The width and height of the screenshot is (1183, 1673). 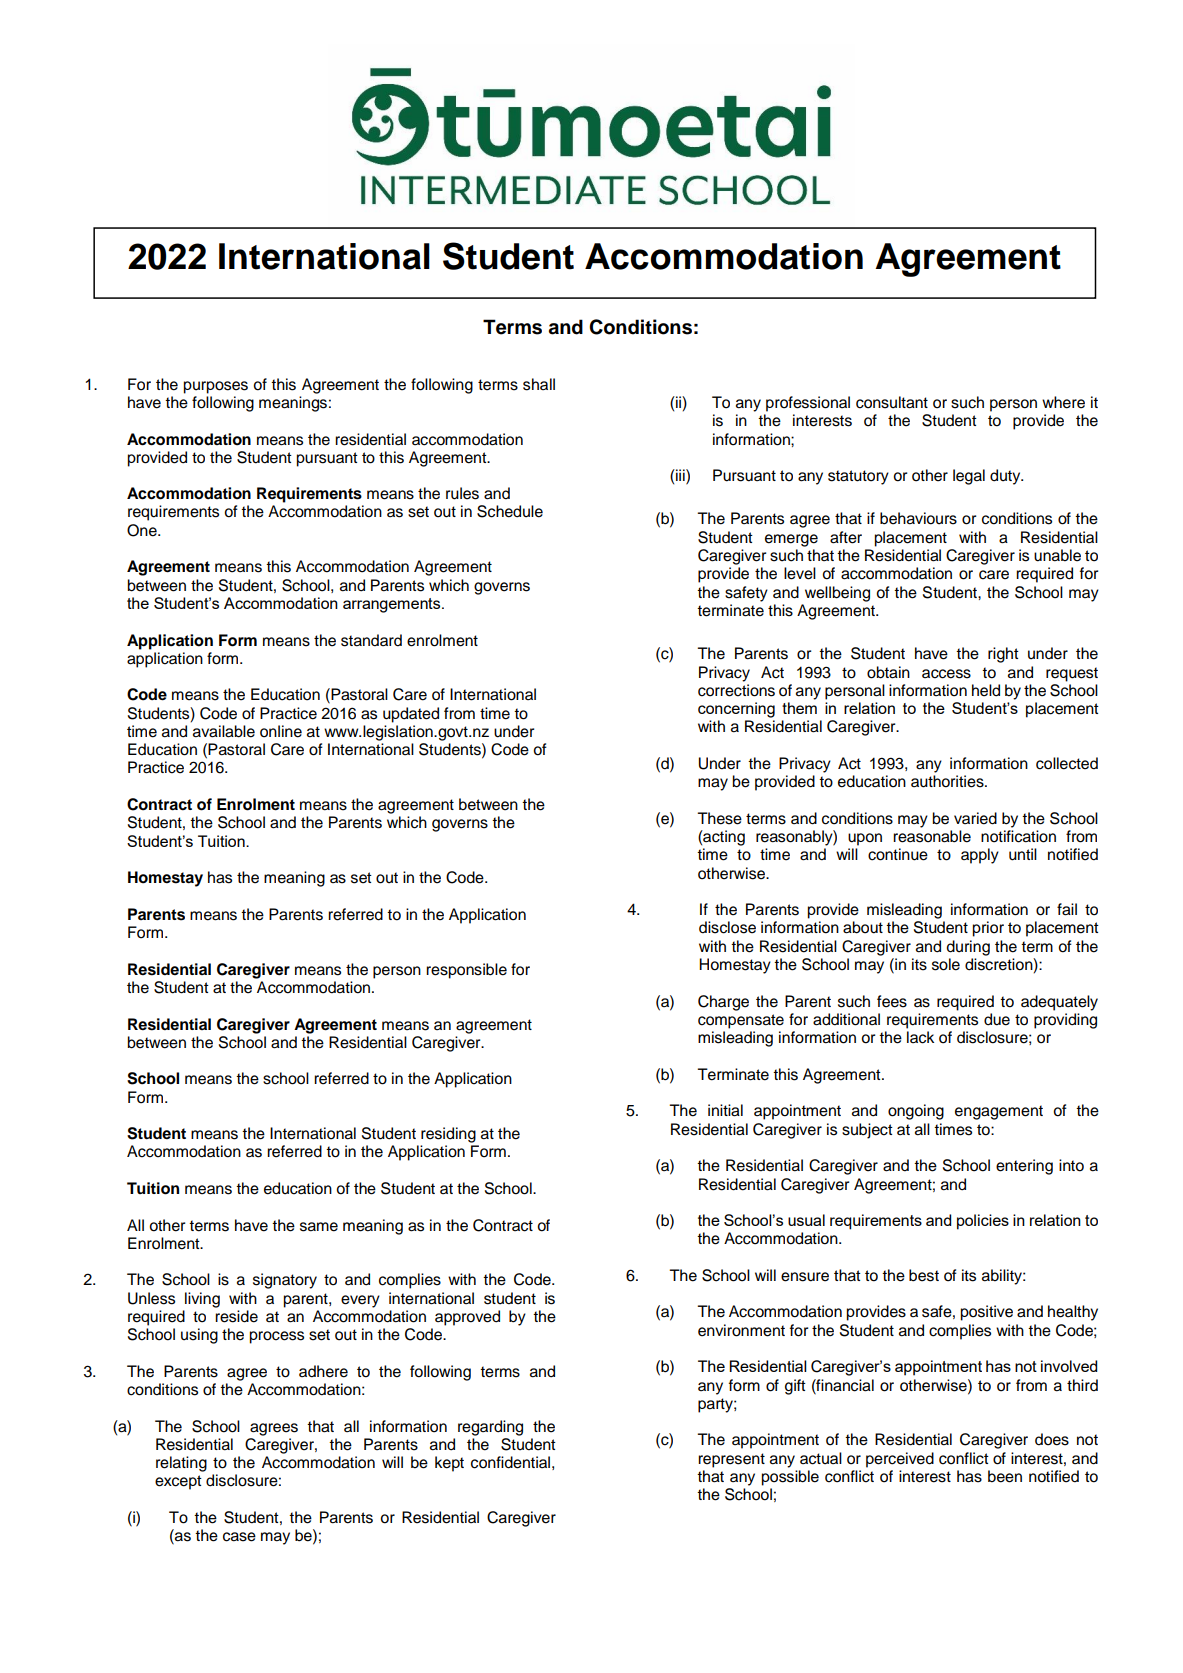 I want to click on represent, so click(x=731, y=1460).
